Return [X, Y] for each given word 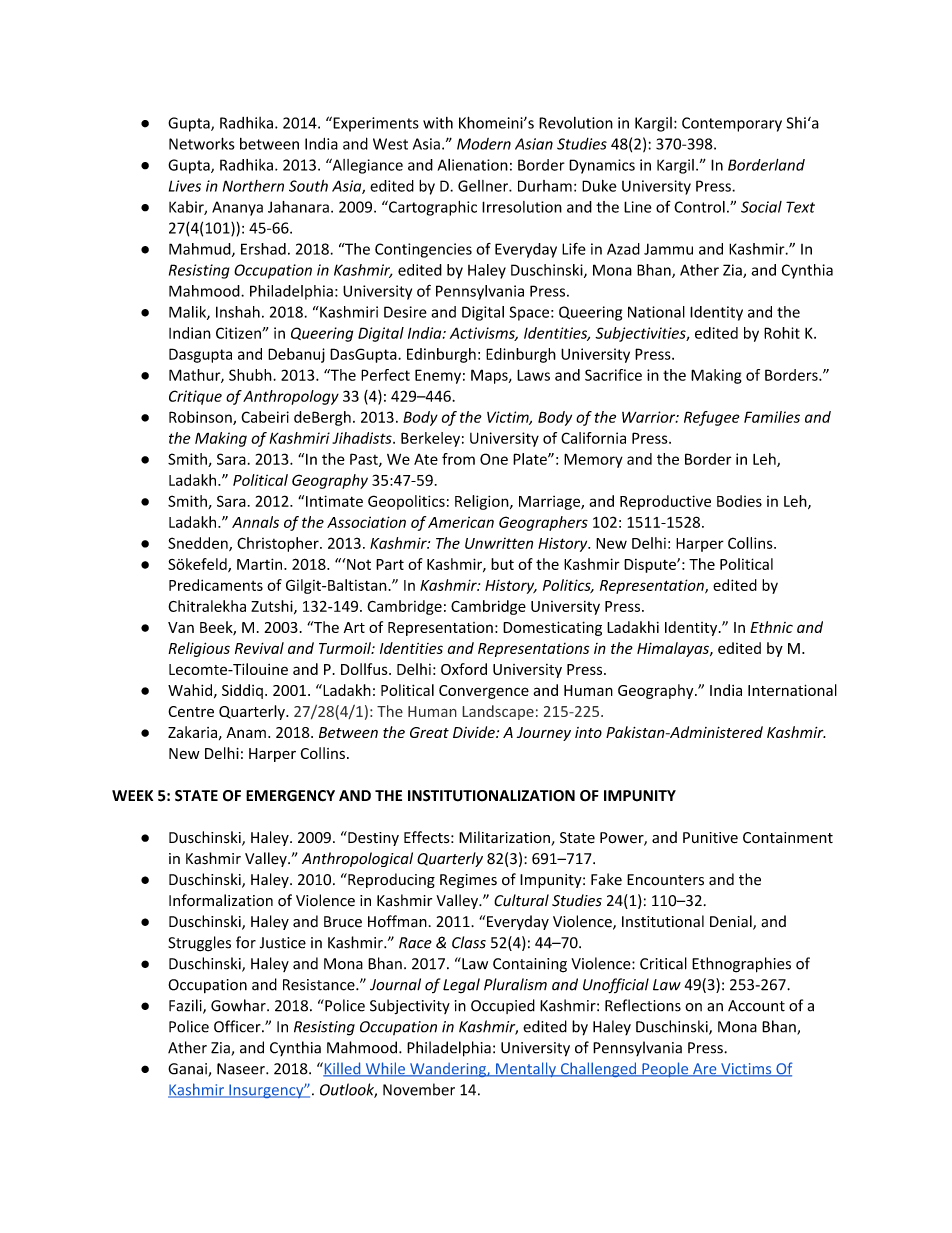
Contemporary [732, 124]
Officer [238, 1026]
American [461, 522]
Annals [255, 522]
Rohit [782, 333]
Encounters [665, 880]
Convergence [484, 692]
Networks [202, 143]
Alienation [473, 165]
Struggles [199, 944]
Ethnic [772, 627]
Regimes [468, 881]
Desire [405, 312]
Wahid [190, 690]
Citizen [239, 333]
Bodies [739, 501]
